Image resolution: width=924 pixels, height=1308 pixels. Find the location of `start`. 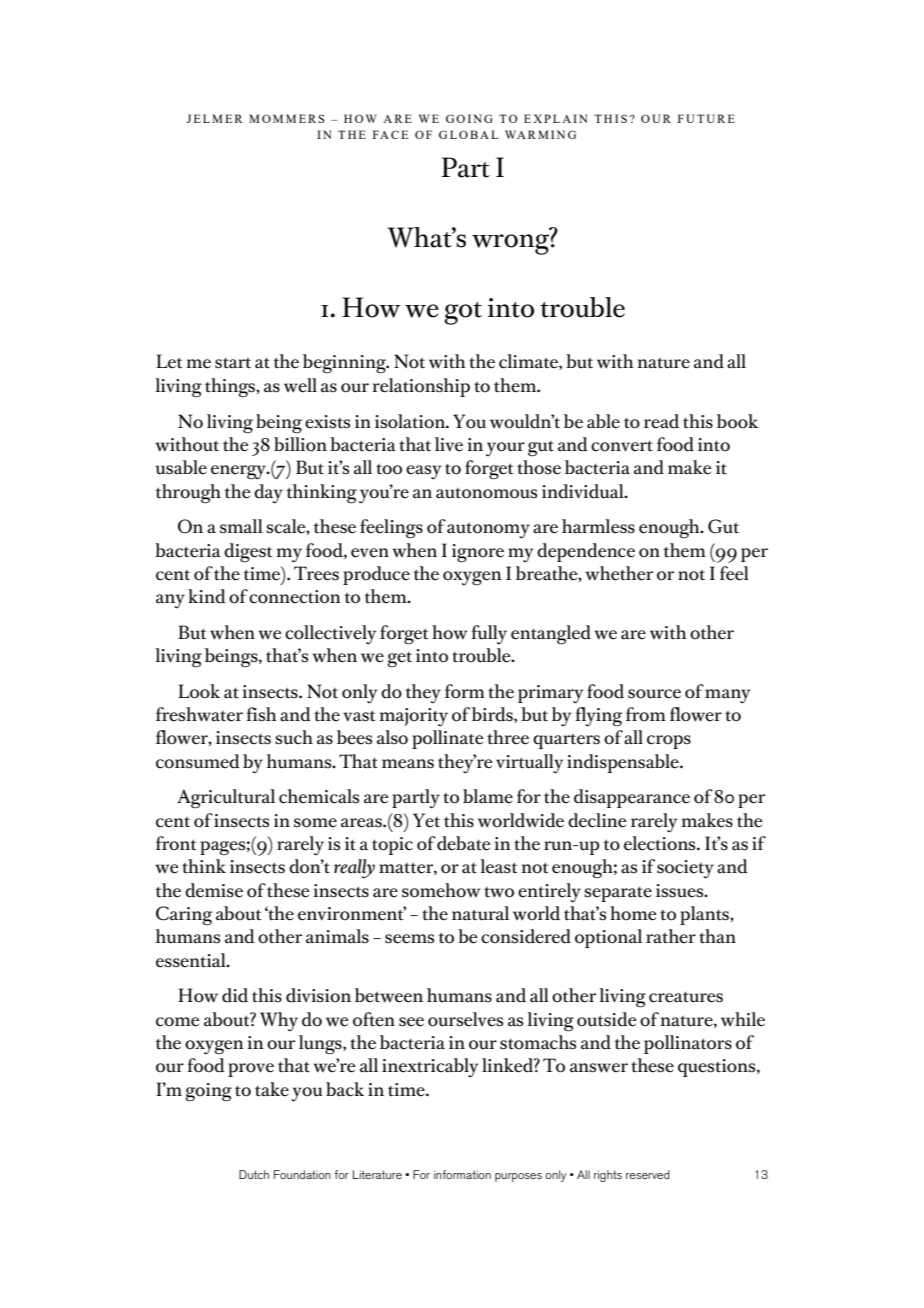

start is located at coordinates (233, 363).
